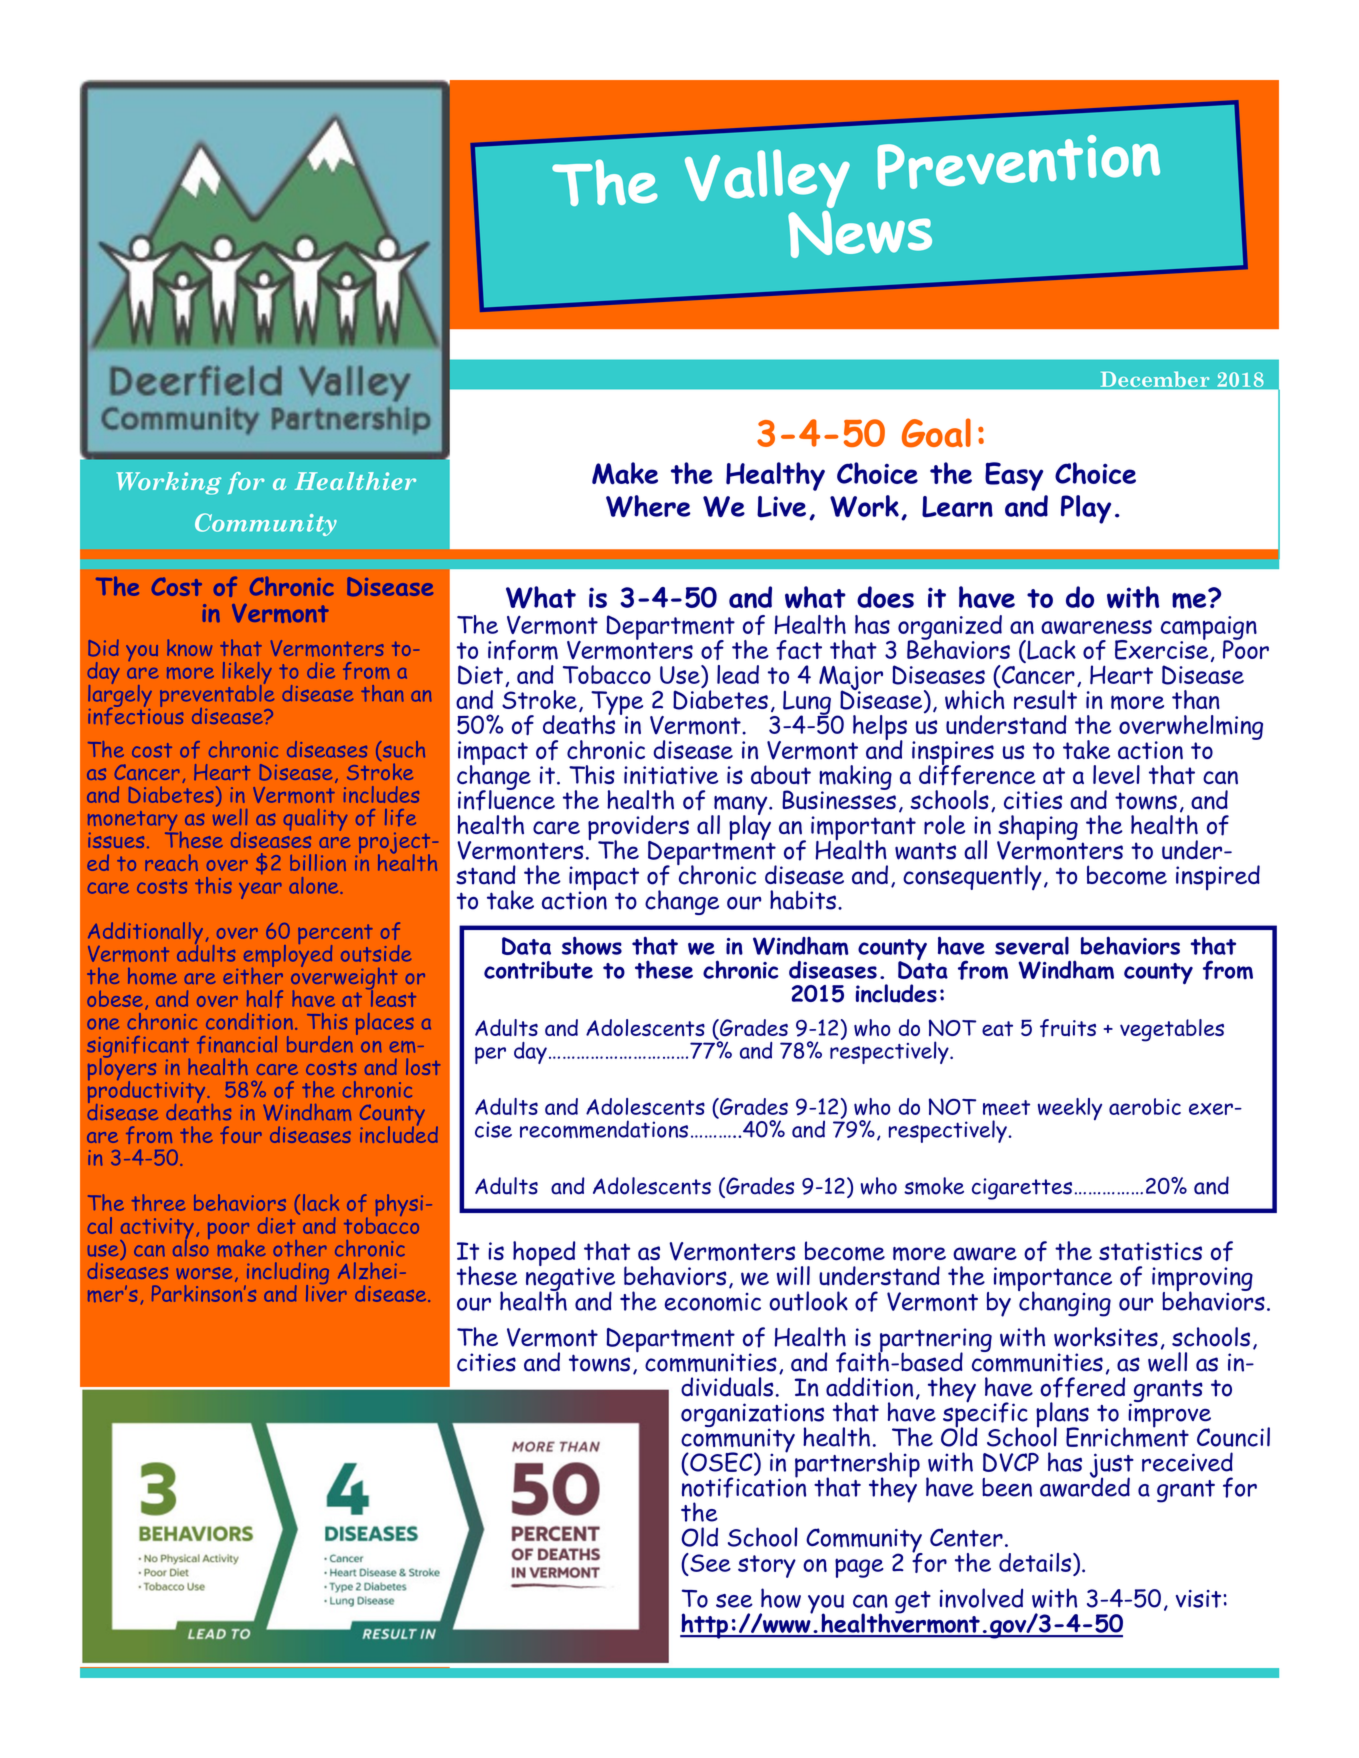 This screenshot has height=1758, width=1359. What do you see at coordinates (744, 1486) in the screenshot?
I see `notification` at bounding box center [744, 1486].
